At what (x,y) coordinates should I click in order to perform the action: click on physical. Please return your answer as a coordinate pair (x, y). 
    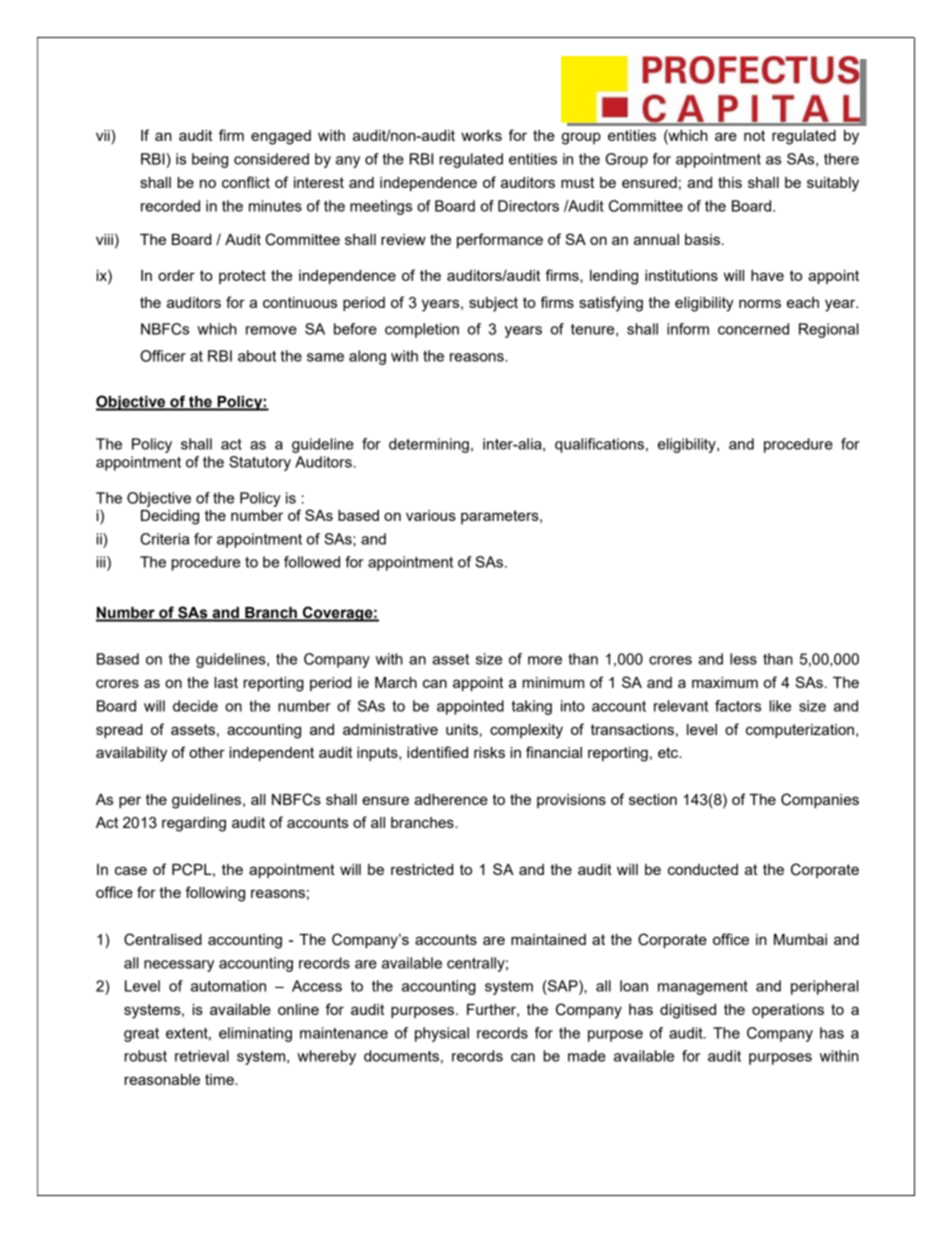
    Looking at the image, I should click on (442, 1034).
